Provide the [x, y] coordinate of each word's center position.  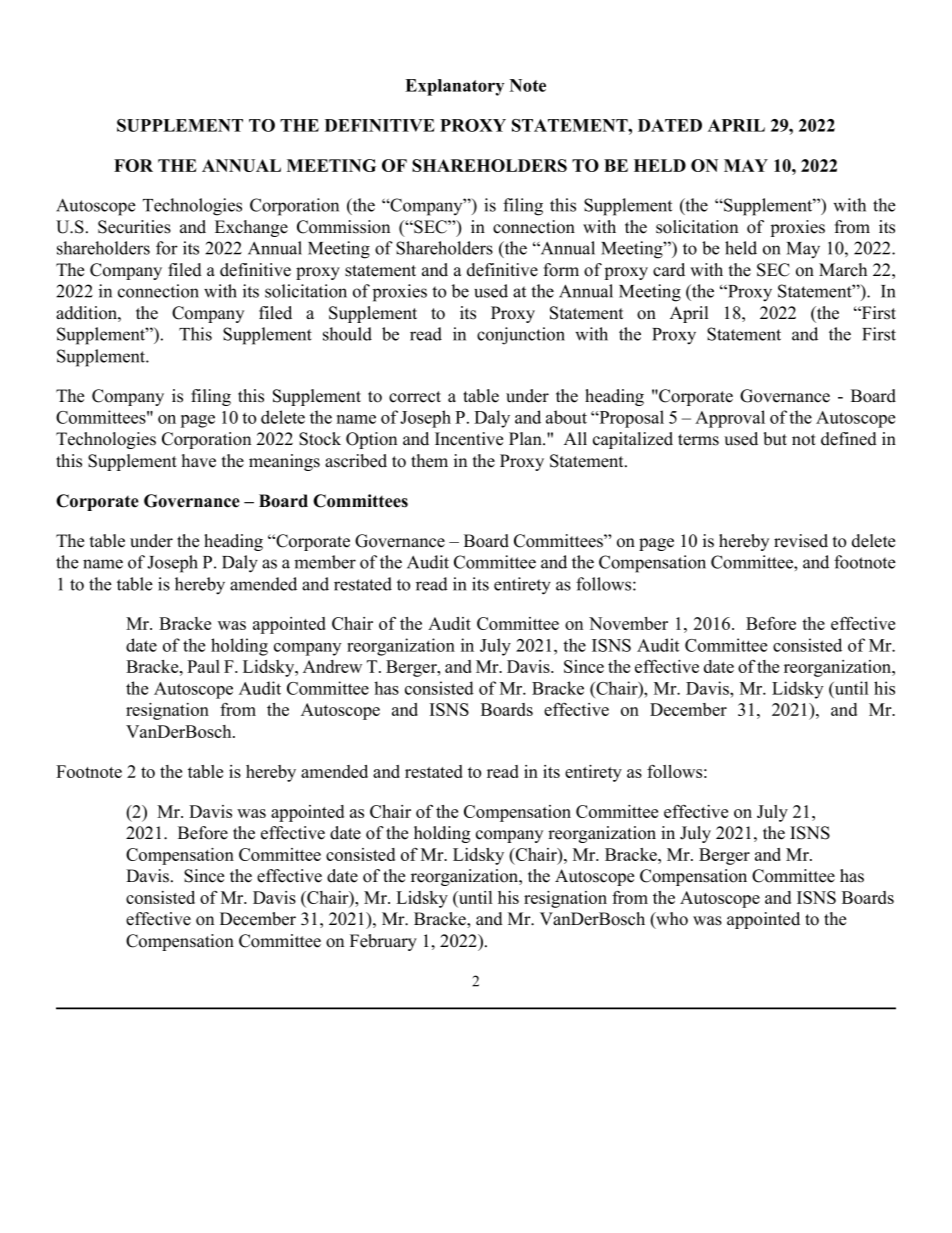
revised [801, 541]
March [843, 270]
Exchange [251, 228]
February [383, 942]
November [628, 623]
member [325, 562]
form [561, 270]
